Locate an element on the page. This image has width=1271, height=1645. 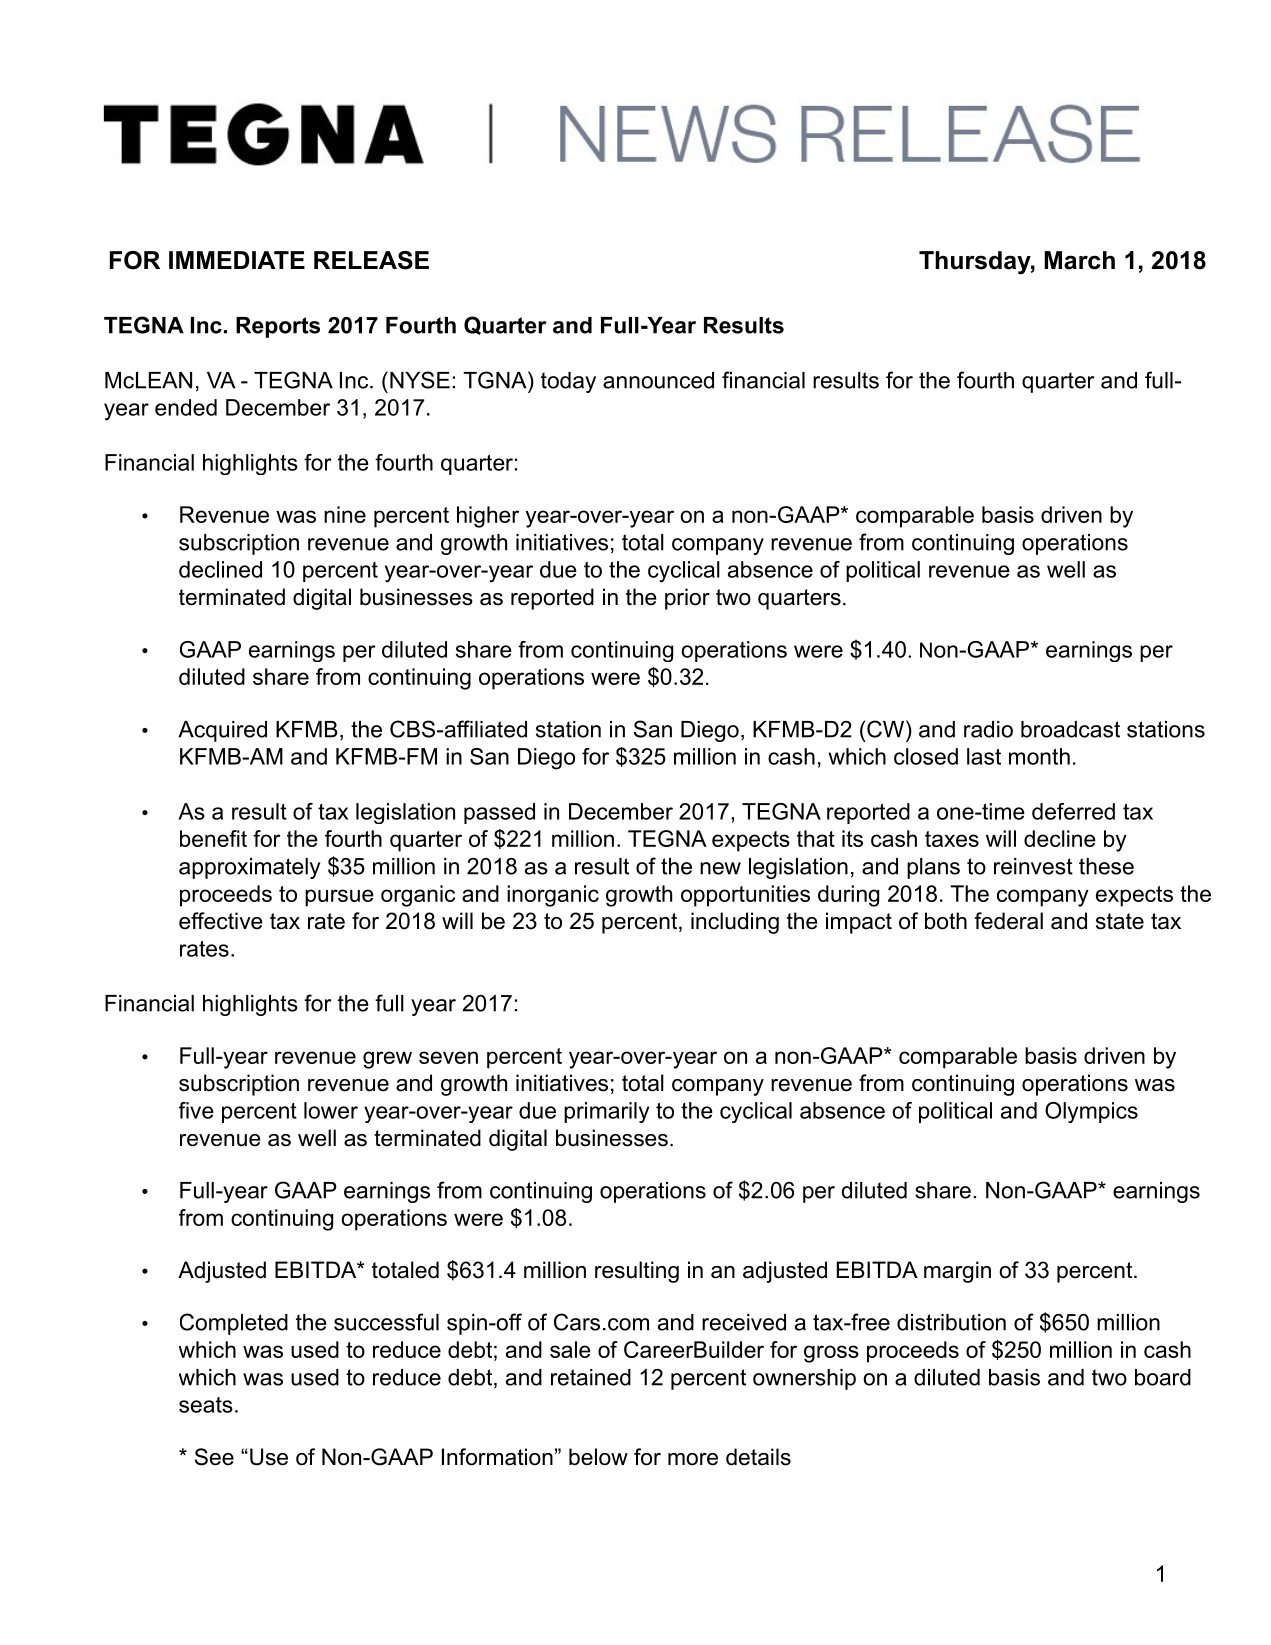
broadcast is located at coordinates (1070, 729).
